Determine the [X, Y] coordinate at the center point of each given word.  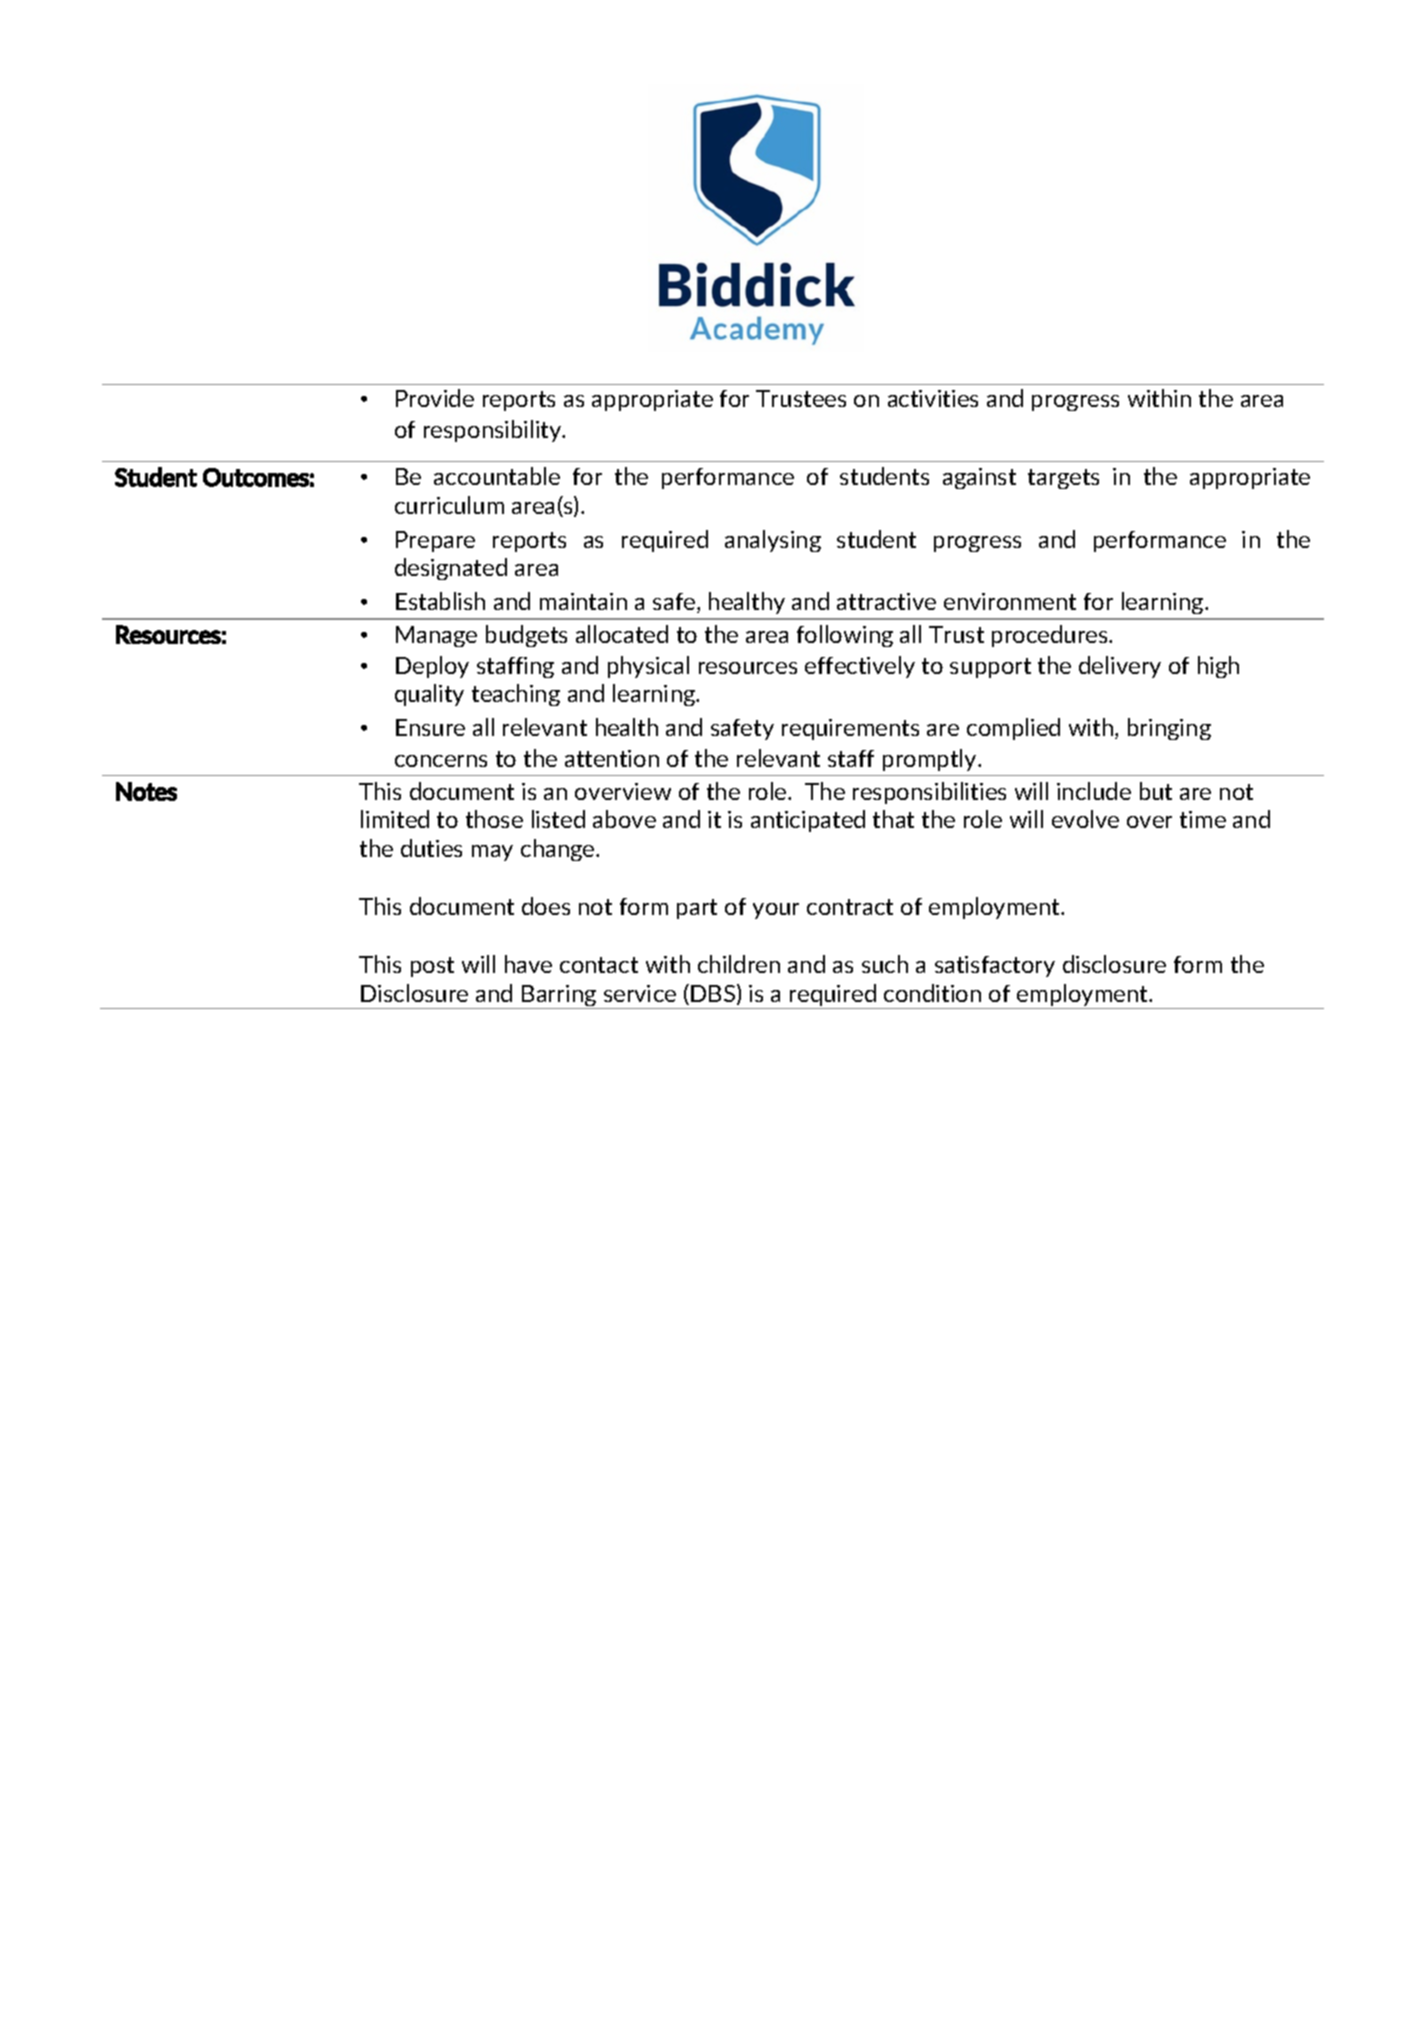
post [432, 967]
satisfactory [995, 966]
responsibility [494, 431]
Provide [435, 398]
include [1094, 791]
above [624, 819]
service [640, 993]
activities [933, 398]
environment [1010, 601]
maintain [583, 601]
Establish [440, 601]
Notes [146, 791]
